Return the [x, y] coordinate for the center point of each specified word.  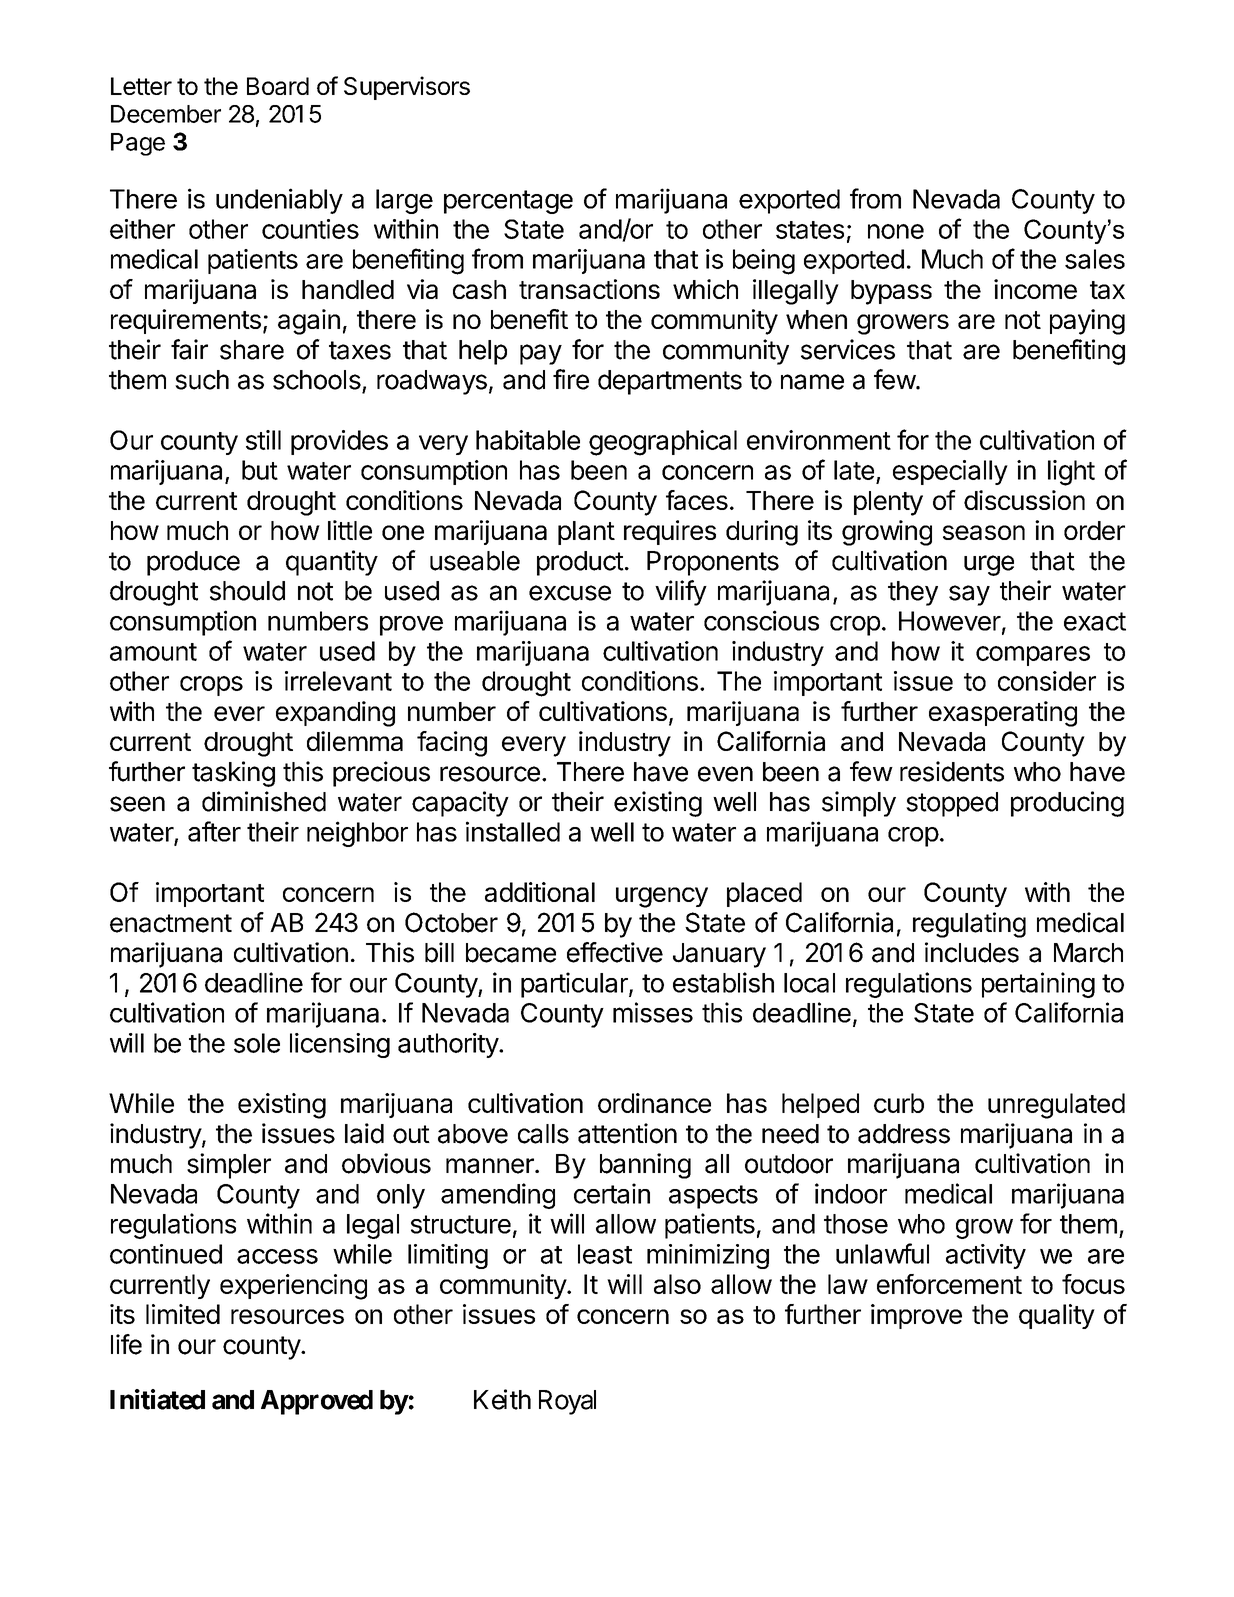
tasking [233, 774]
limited [183, 1314]
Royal [567, 1402]
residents [952, 771]
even [725, 774]
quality [1057, 1316]
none [896, 231]
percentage [508, 202]
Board [278, 86]
